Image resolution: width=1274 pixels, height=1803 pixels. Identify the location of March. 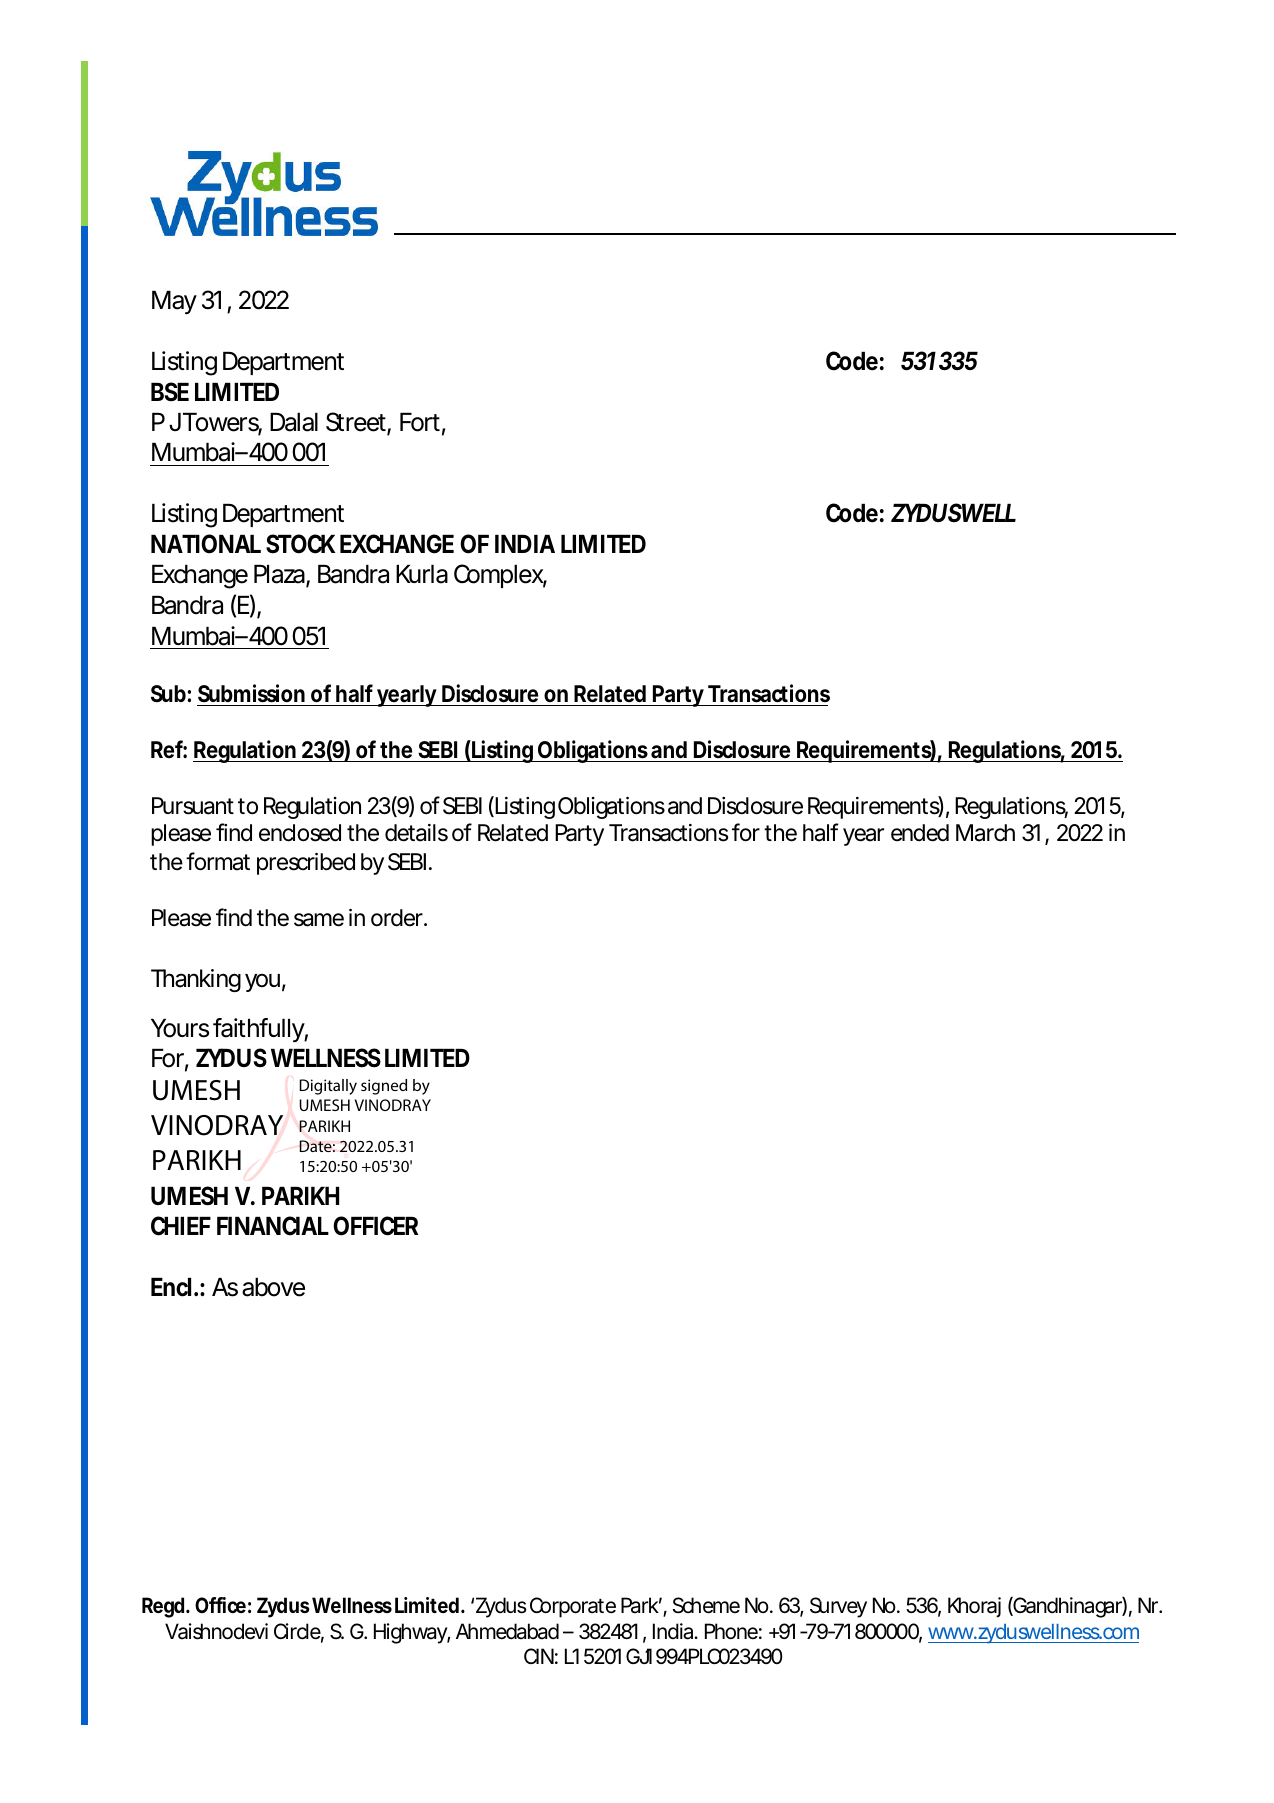
(985, 833).
